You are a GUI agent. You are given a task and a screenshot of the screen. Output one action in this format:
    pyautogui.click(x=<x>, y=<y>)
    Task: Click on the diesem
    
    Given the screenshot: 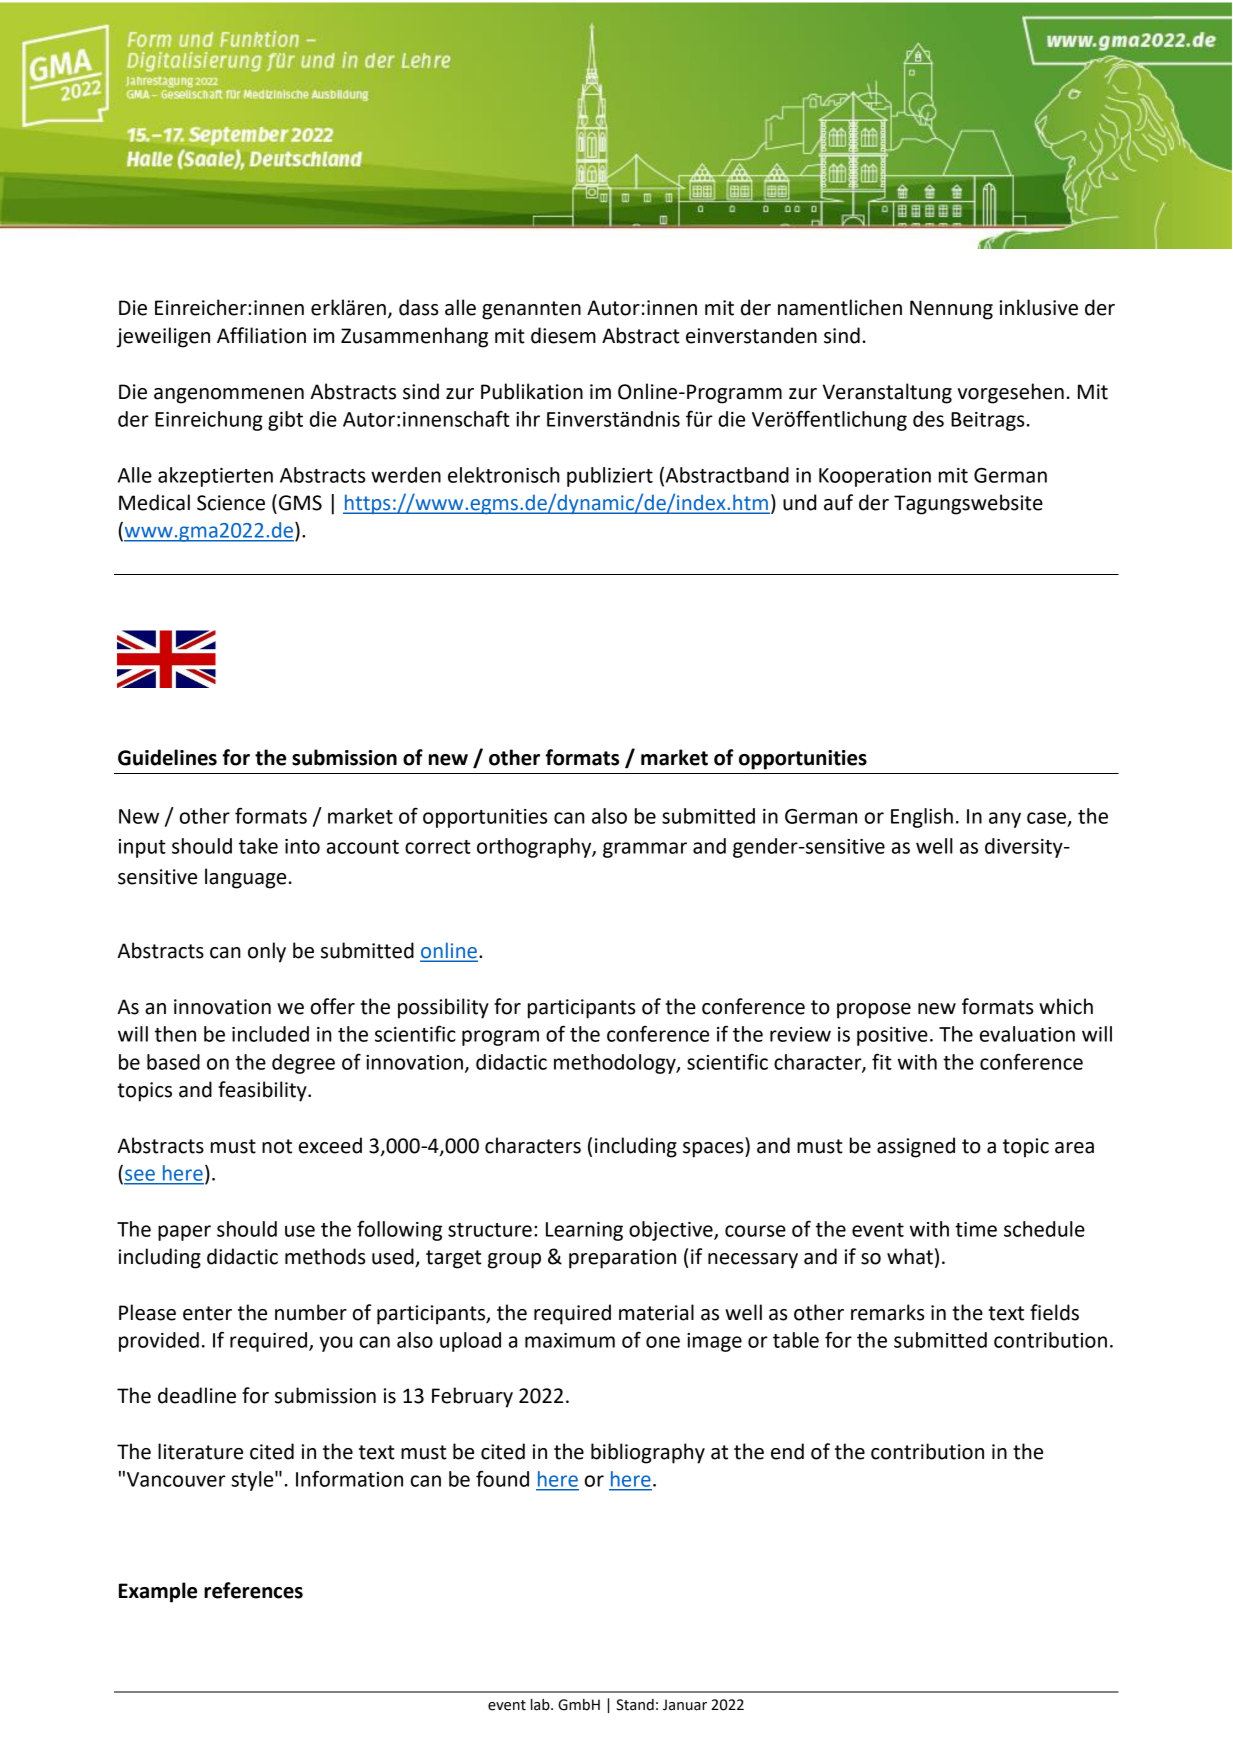 What is the action you would take?
    pyautogui.click(x=563, y=335)
